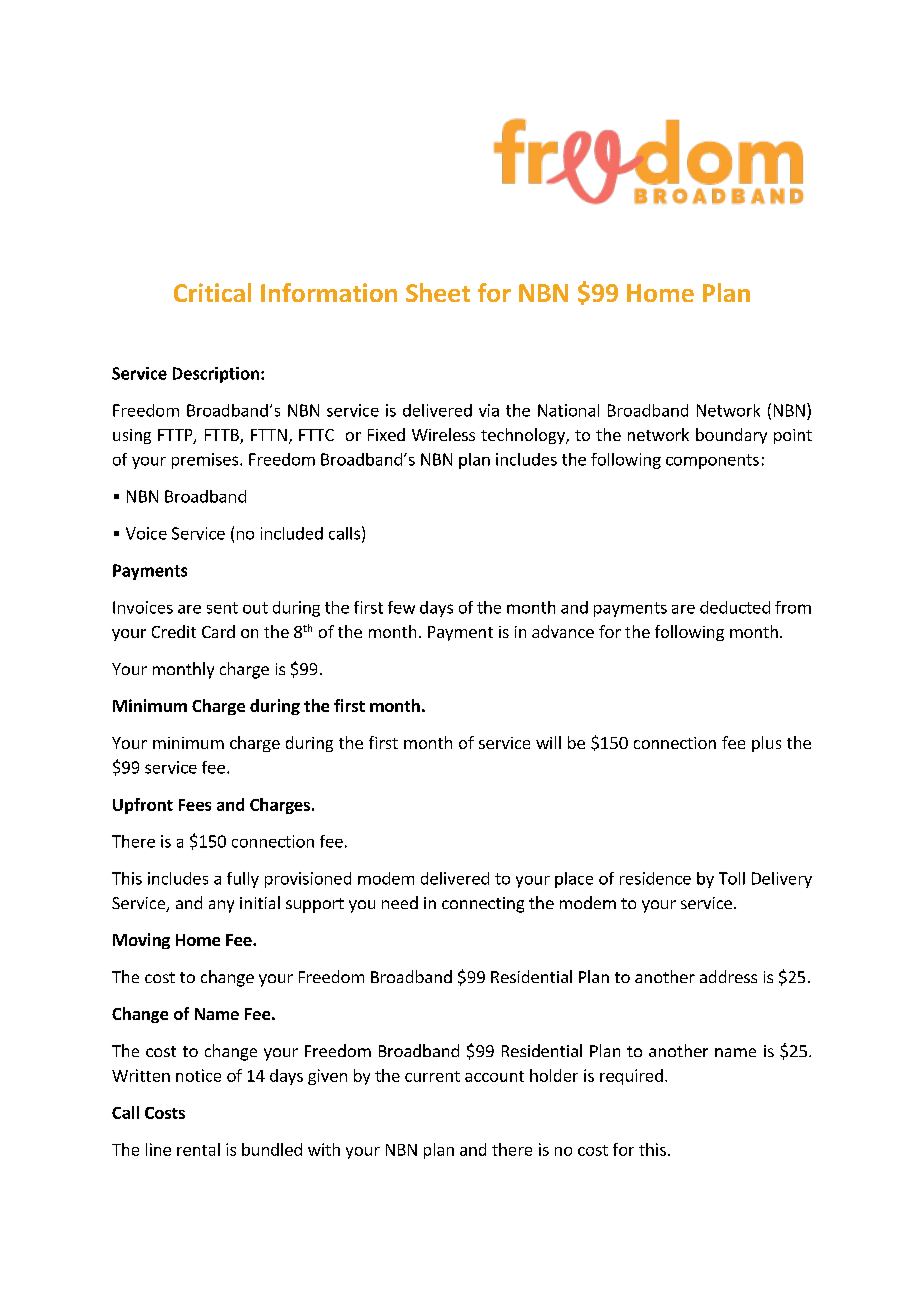  I want to click on current, so click(432, 1076).
